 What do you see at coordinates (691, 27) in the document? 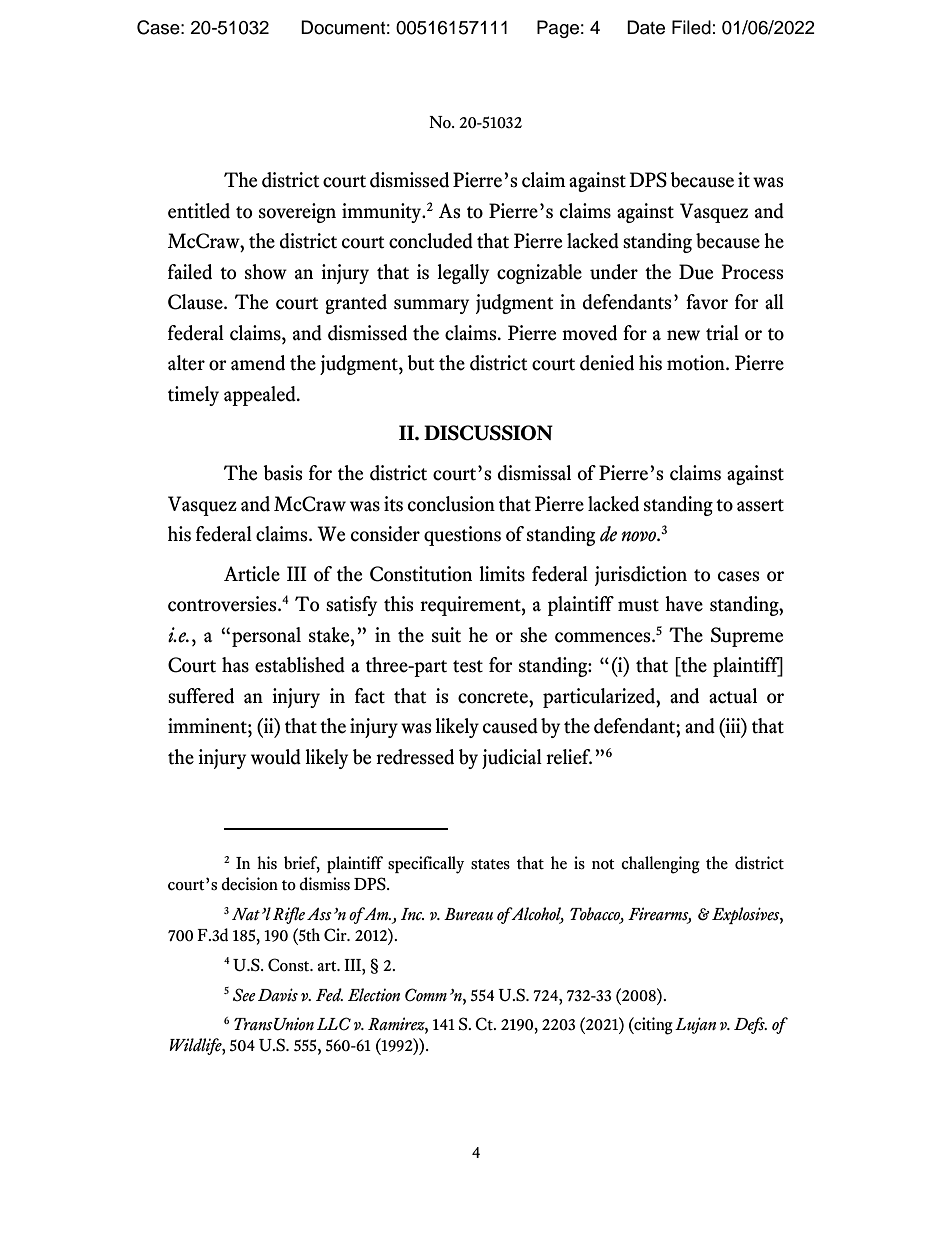
I see `Filed` at bounding box center [691, 27].
